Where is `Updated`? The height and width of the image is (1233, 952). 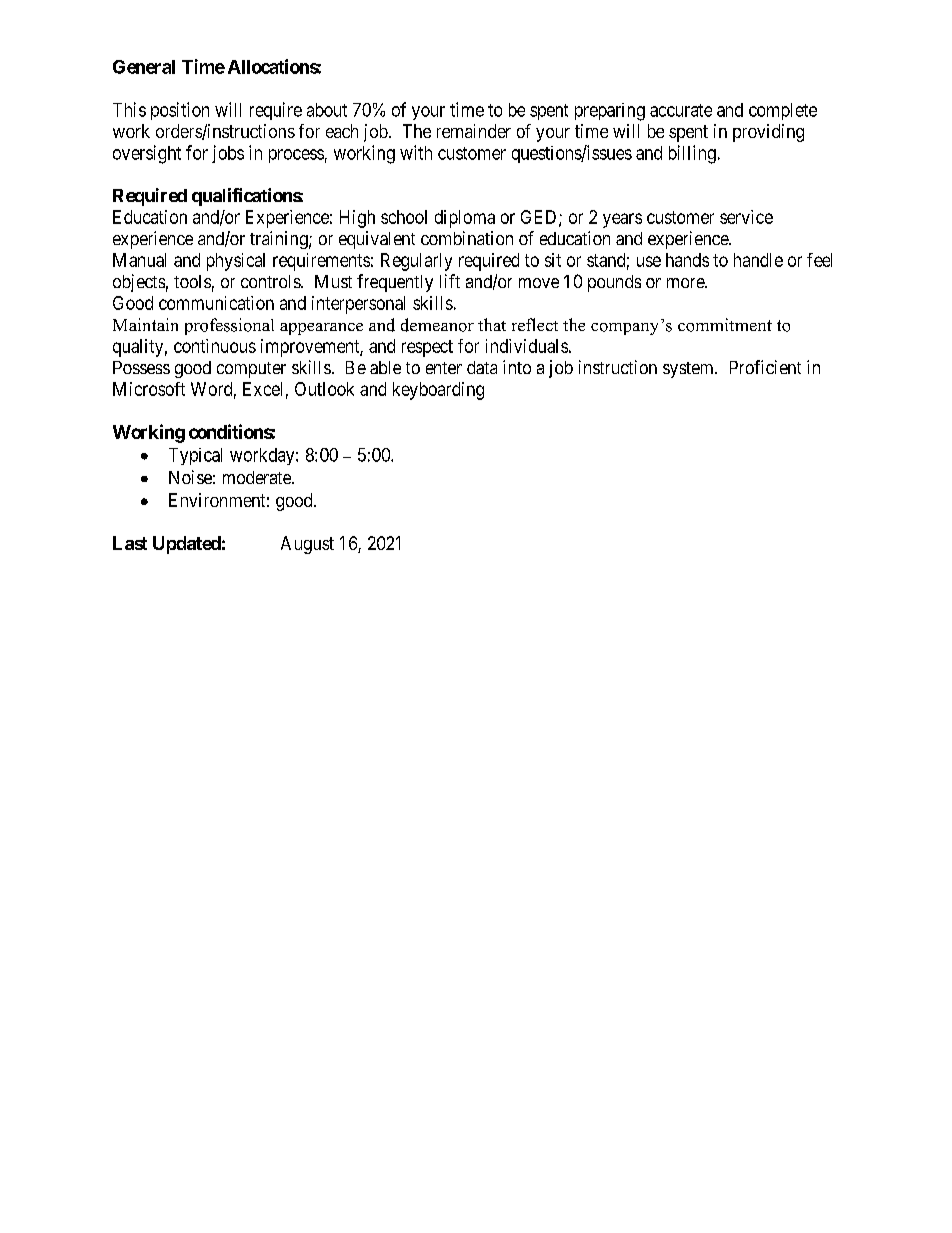 Updated is located at coordinates (187, 545).
